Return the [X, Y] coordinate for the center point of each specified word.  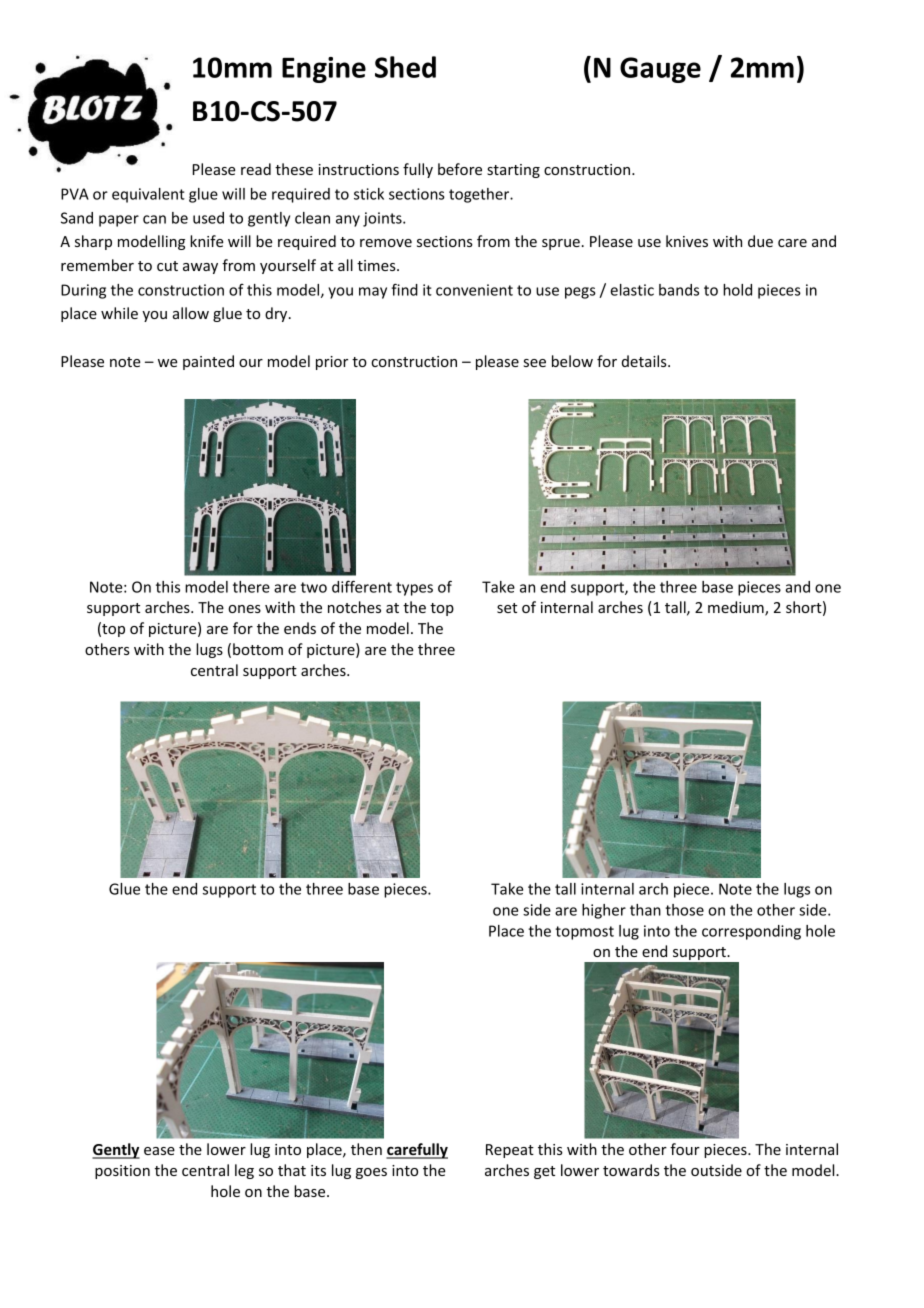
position [122, 1172]
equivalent [148, 195]
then [366, 1149]
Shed [405, 67]
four [685, 1149]
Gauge [660, 70]
